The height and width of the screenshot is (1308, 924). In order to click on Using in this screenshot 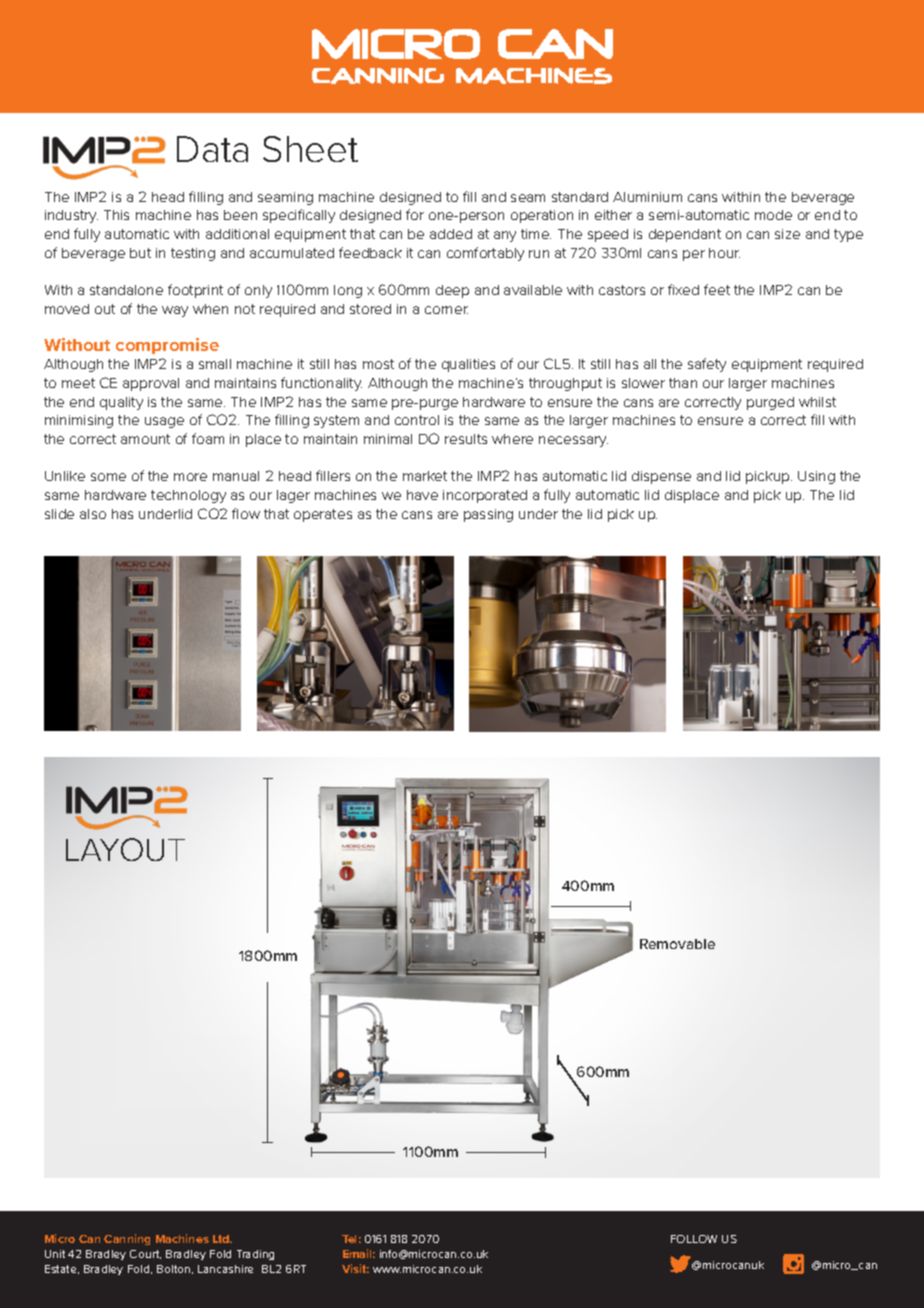, I will do `click(816, 477)`.
